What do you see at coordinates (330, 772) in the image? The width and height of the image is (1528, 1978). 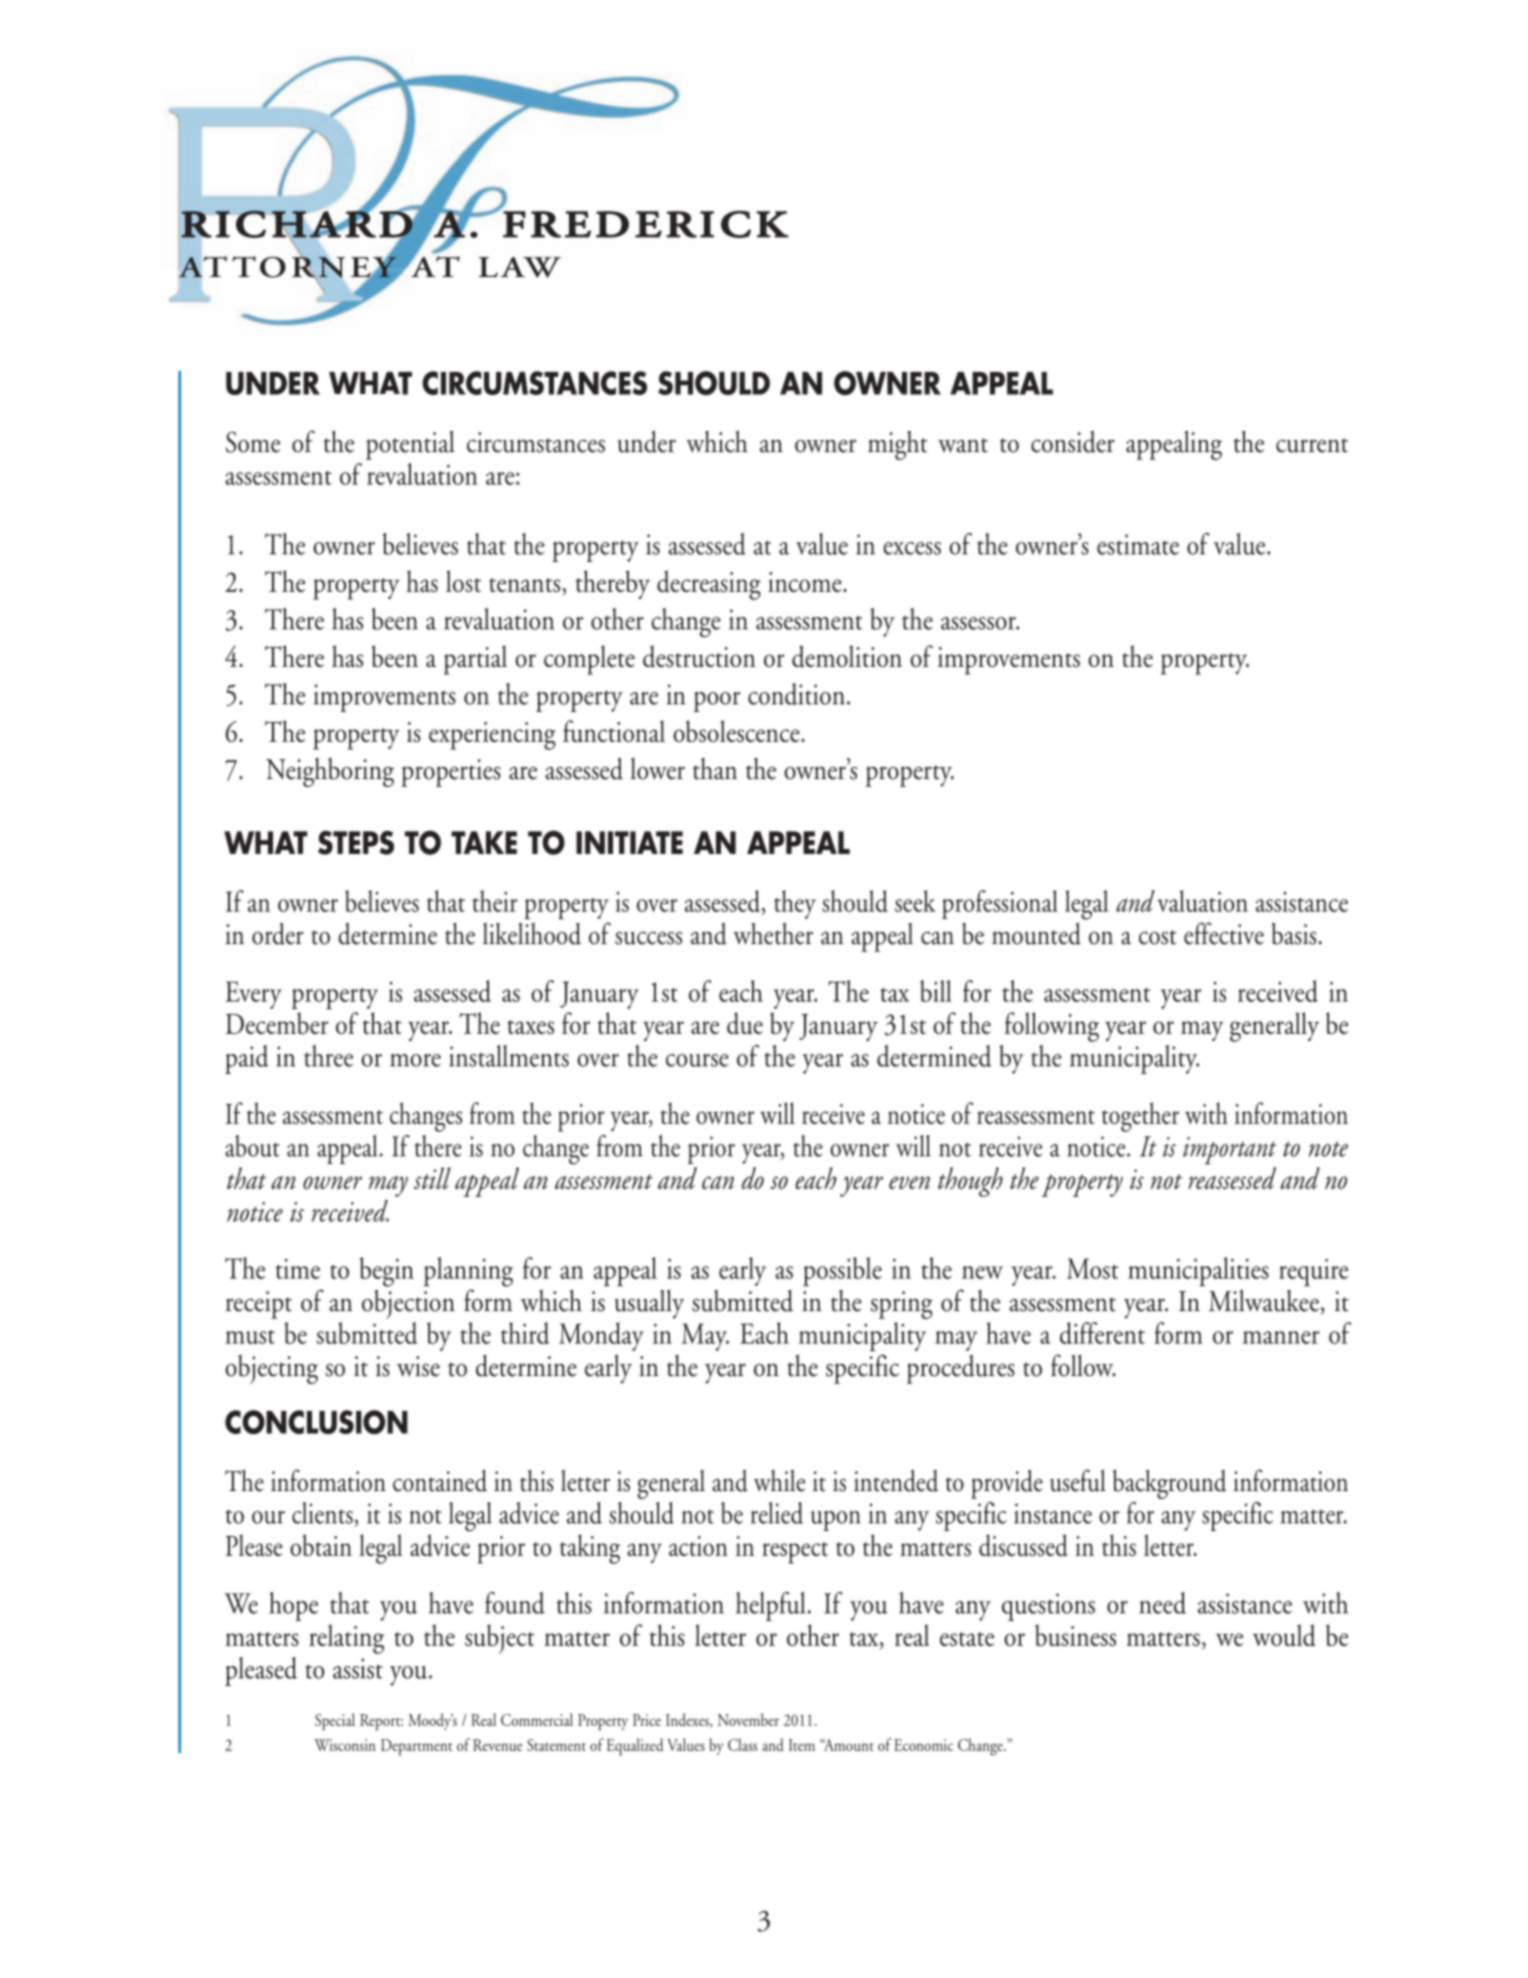 I see `Neighboring` at bounding box center [330, 772].
